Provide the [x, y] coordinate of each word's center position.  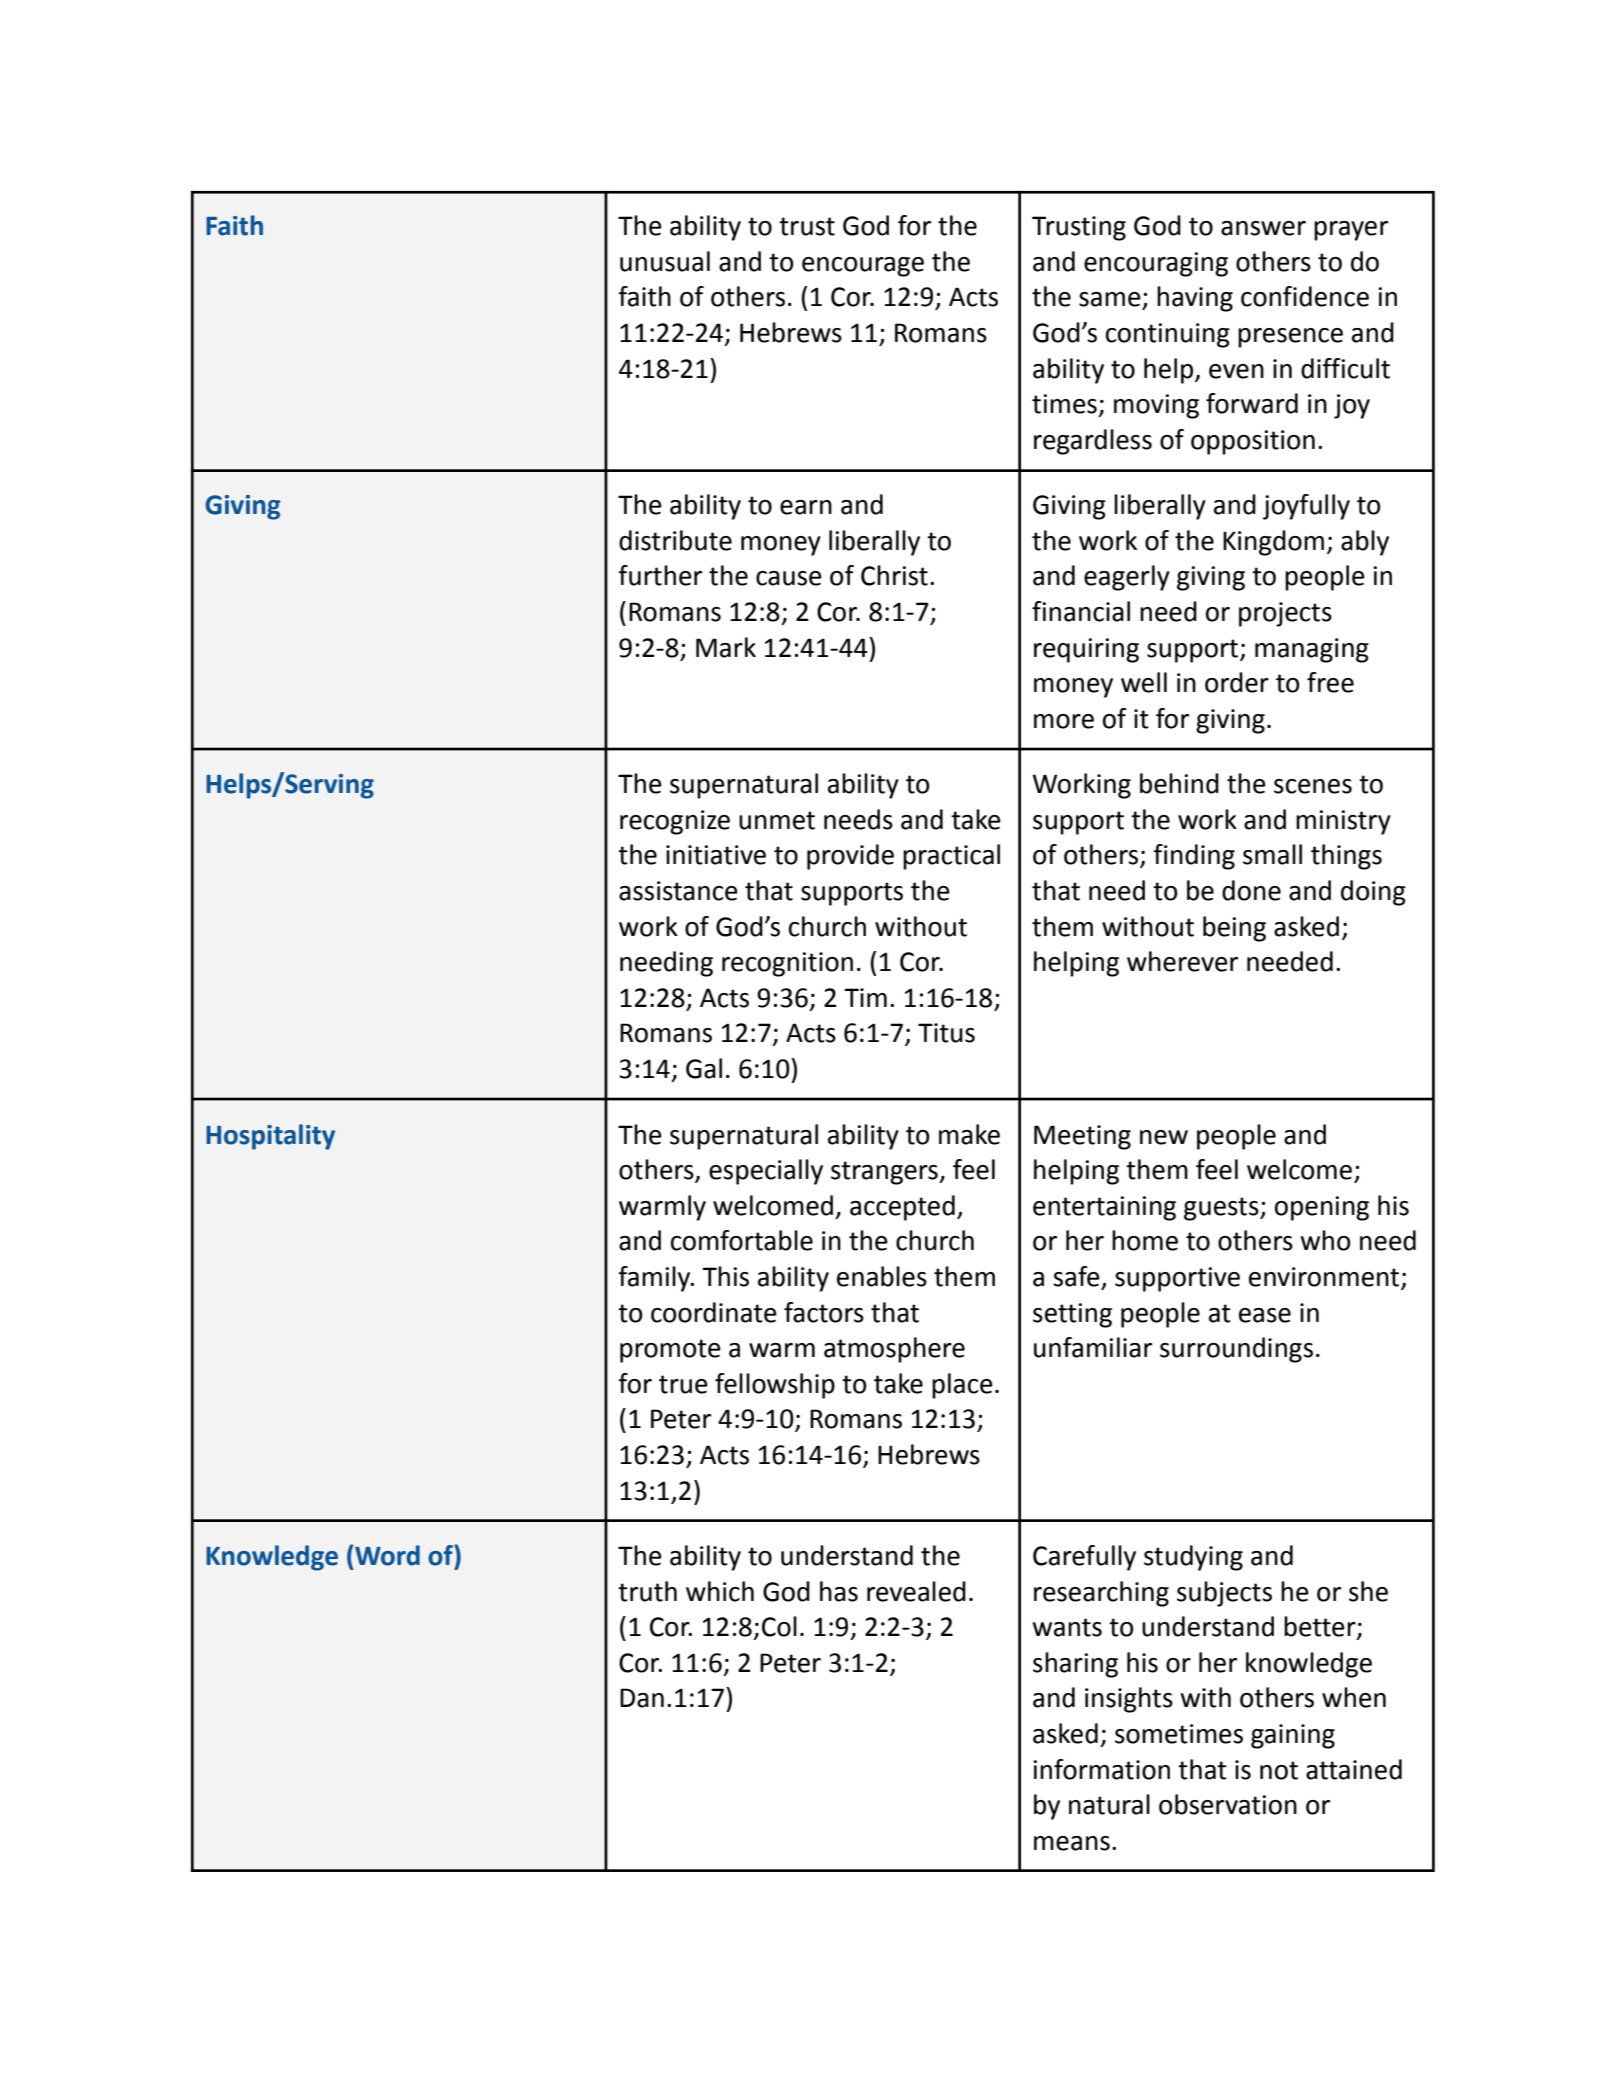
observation [1228, 1804]
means [1072, 1843]
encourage [863, 267]
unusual [665, 261]
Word [387, 1555]
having [1195, 299]
